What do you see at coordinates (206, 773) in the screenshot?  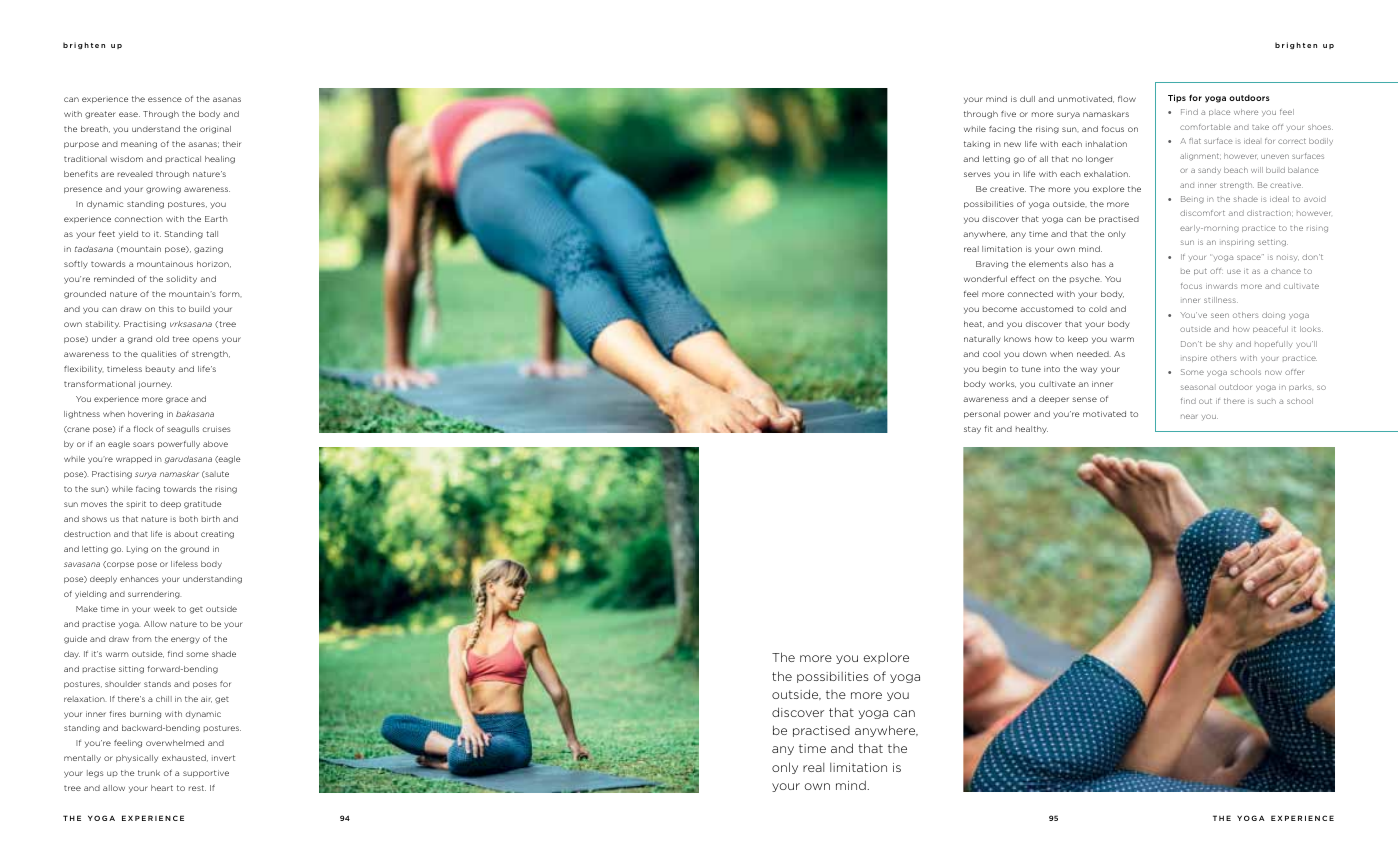 I see `supportive` at bounding box center [206, 773].
